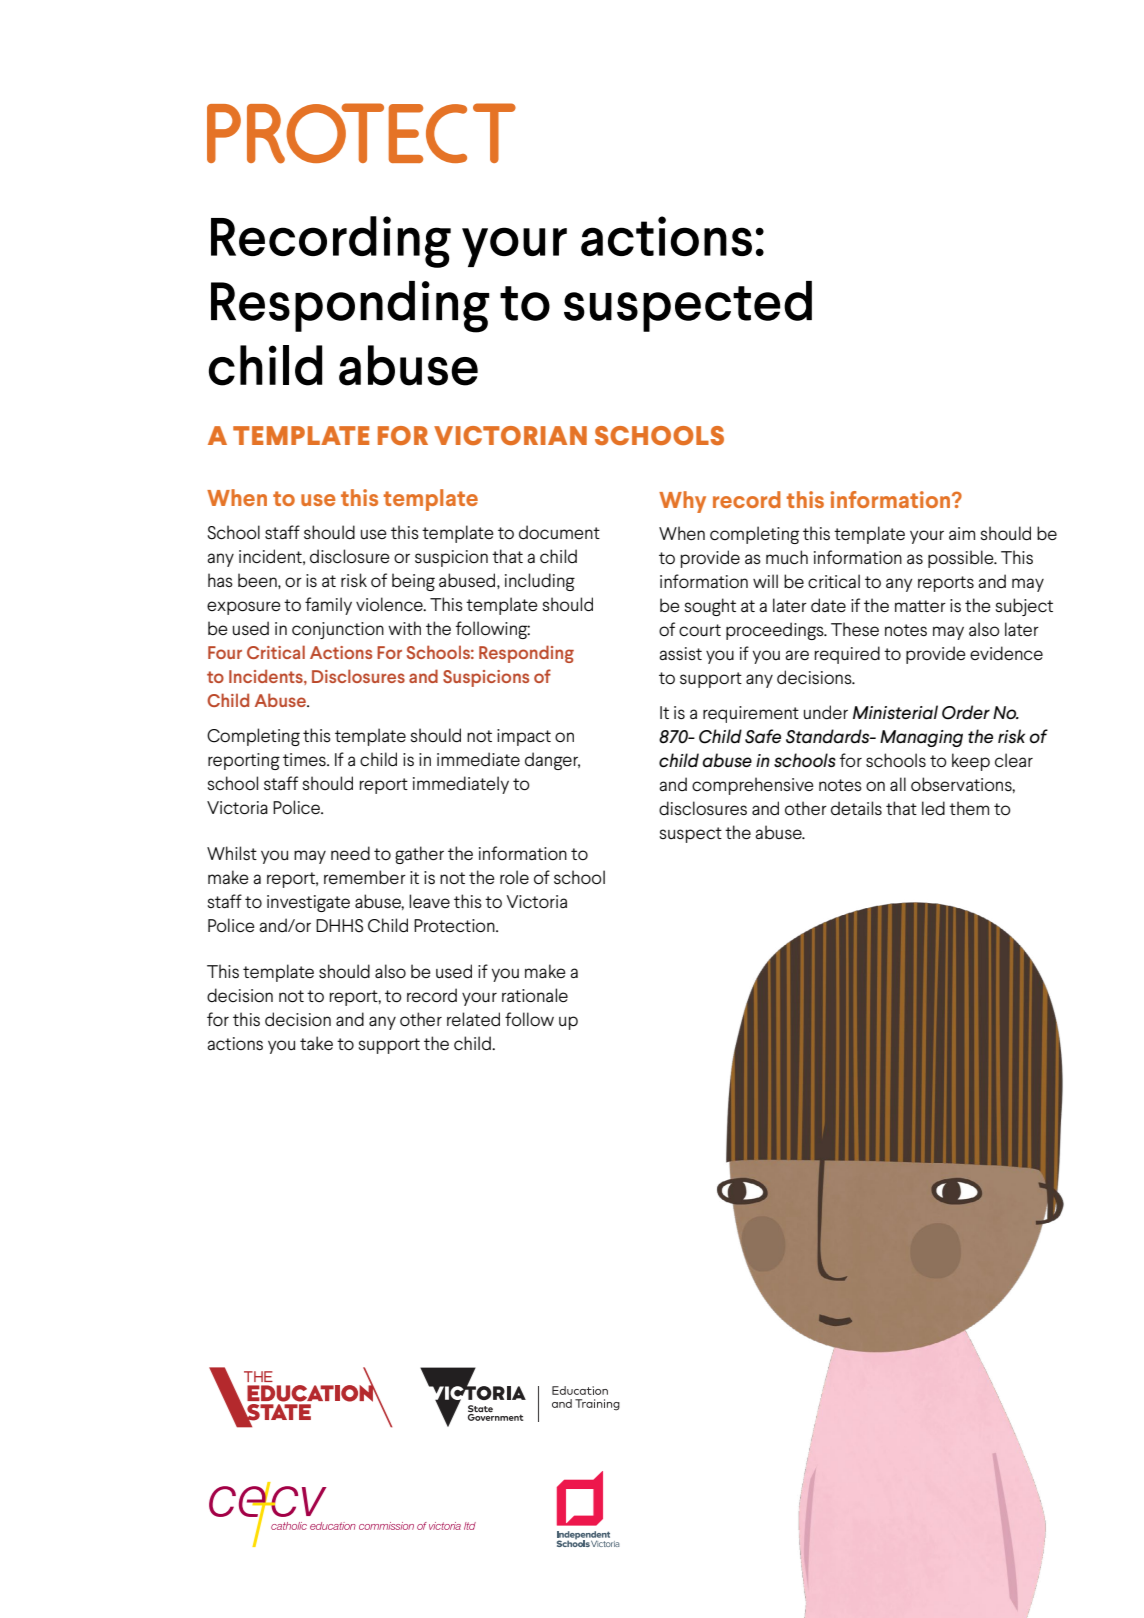 The image size is (1144, 1618). What do you see at coordinates (962, 533) in the screenshot?
I see `aim` at bounding box center [962, 533].
